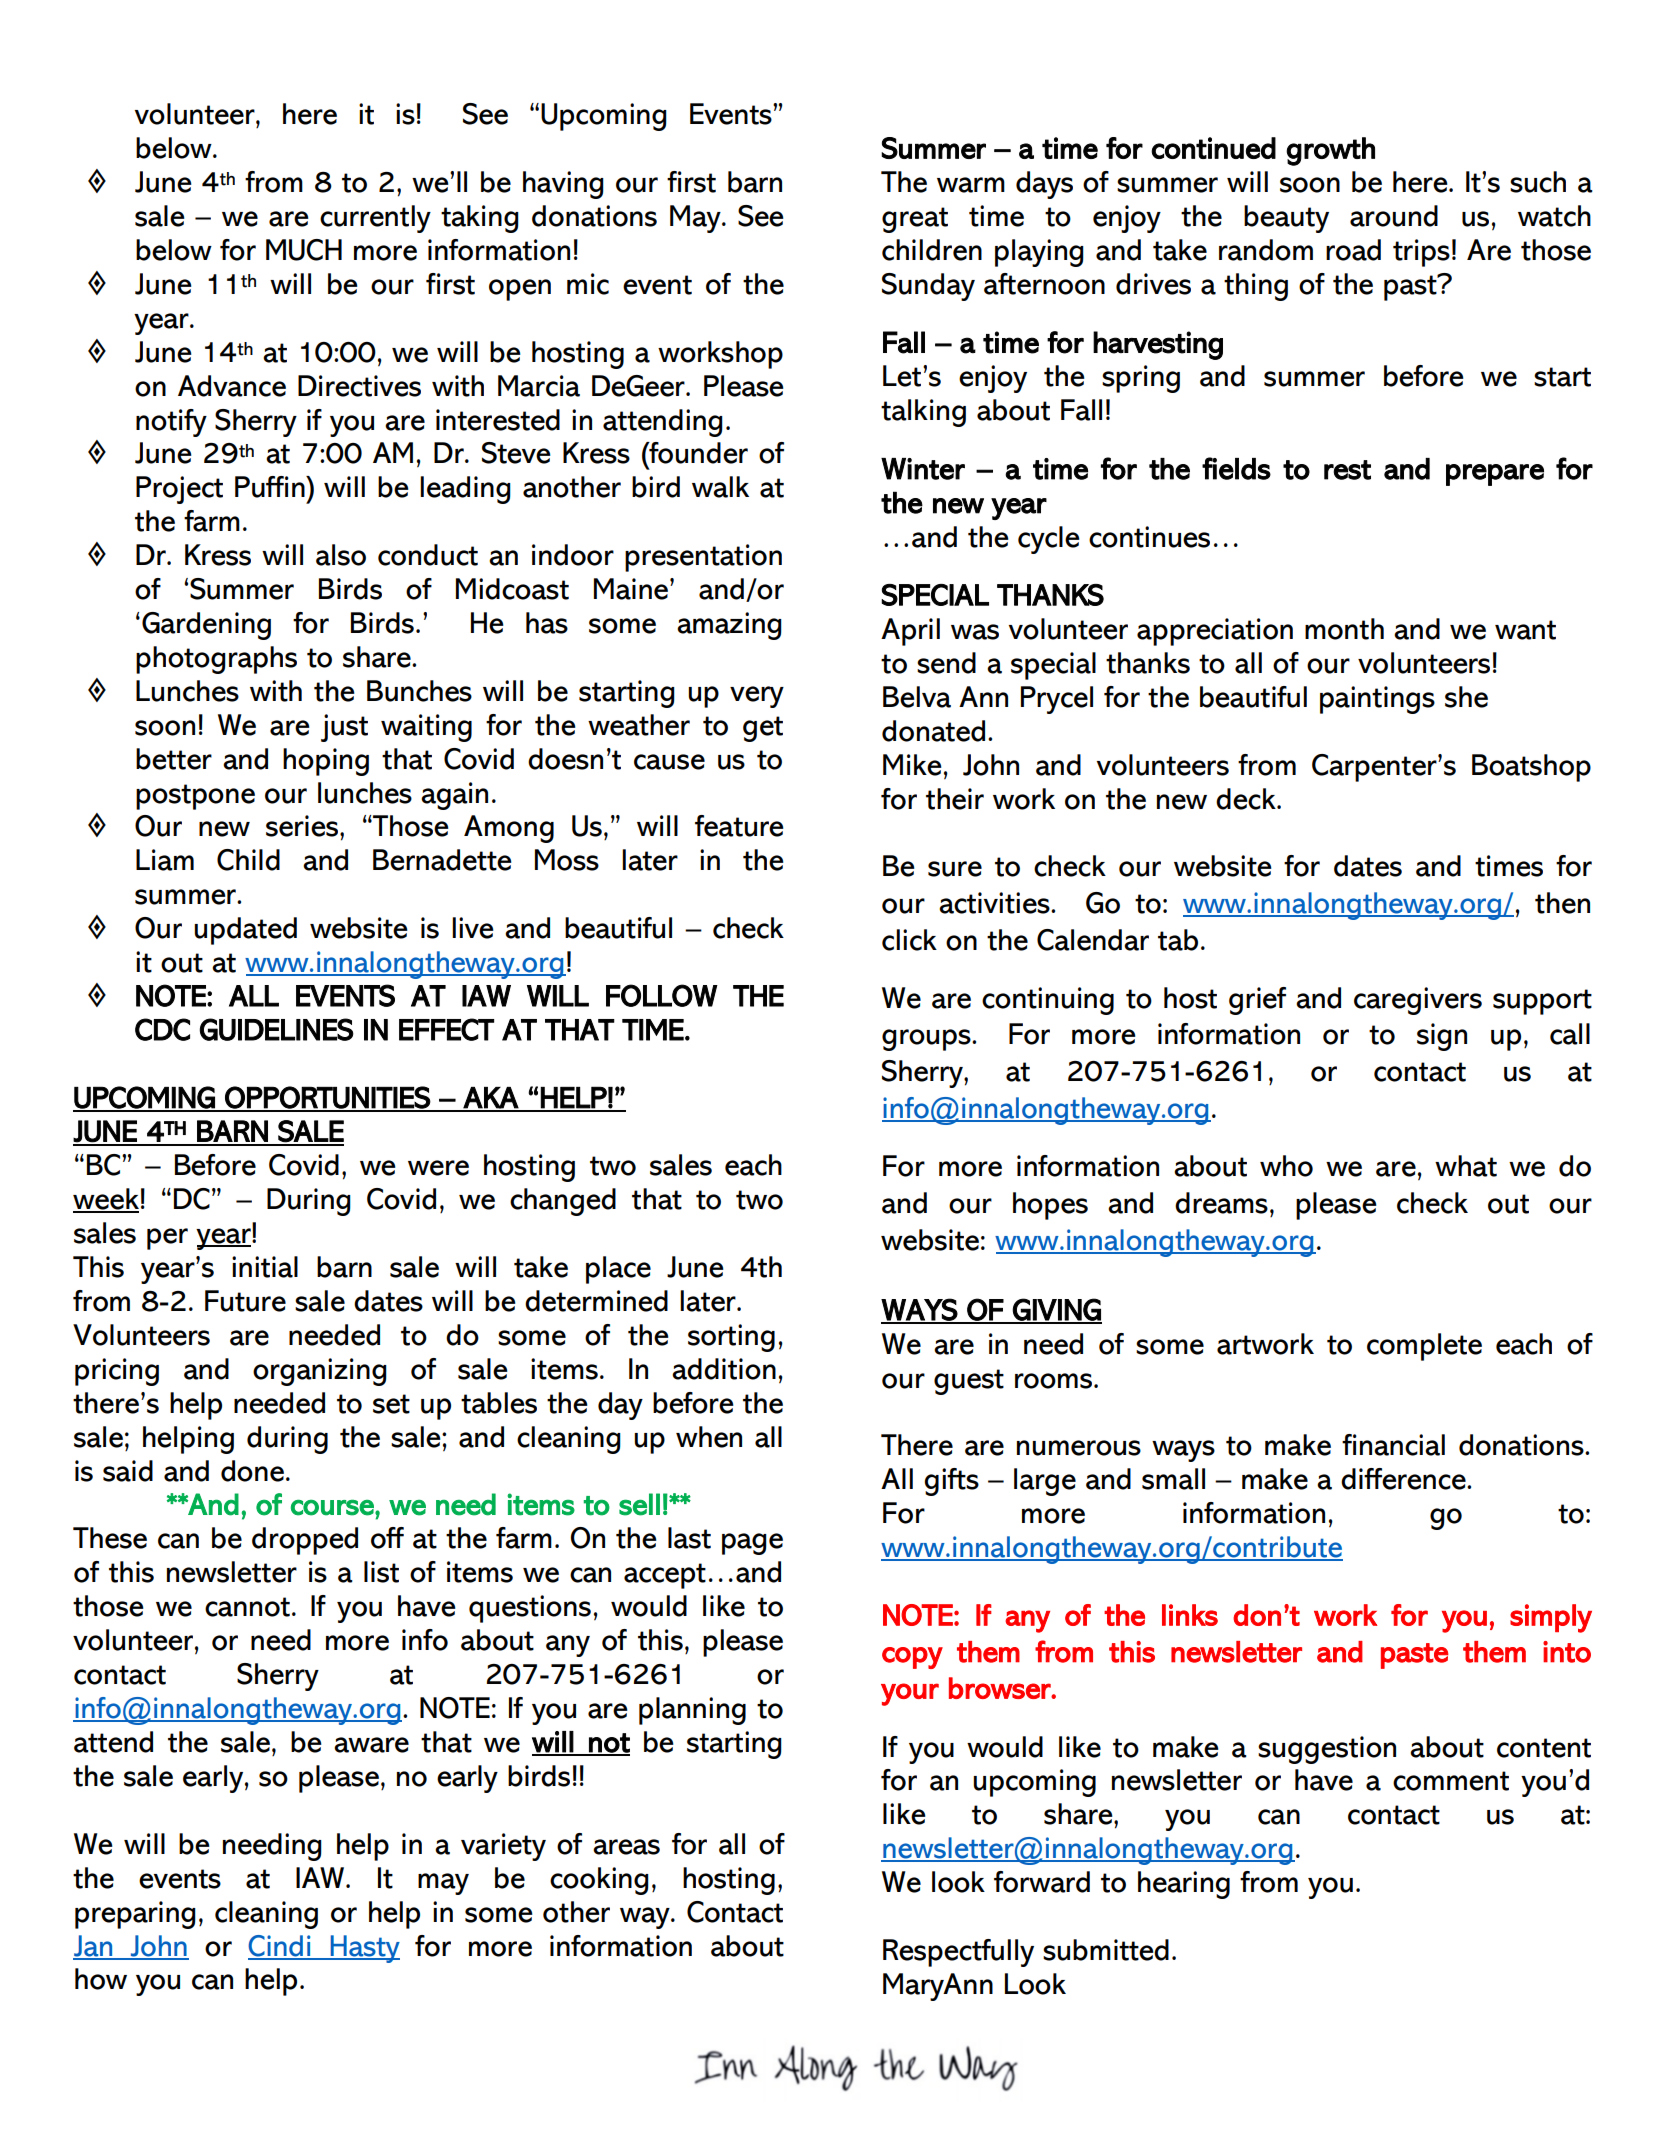 The height and width of the screenshot is (2154, 1665). I want to click on Respectfully, so click(958, 1953).
